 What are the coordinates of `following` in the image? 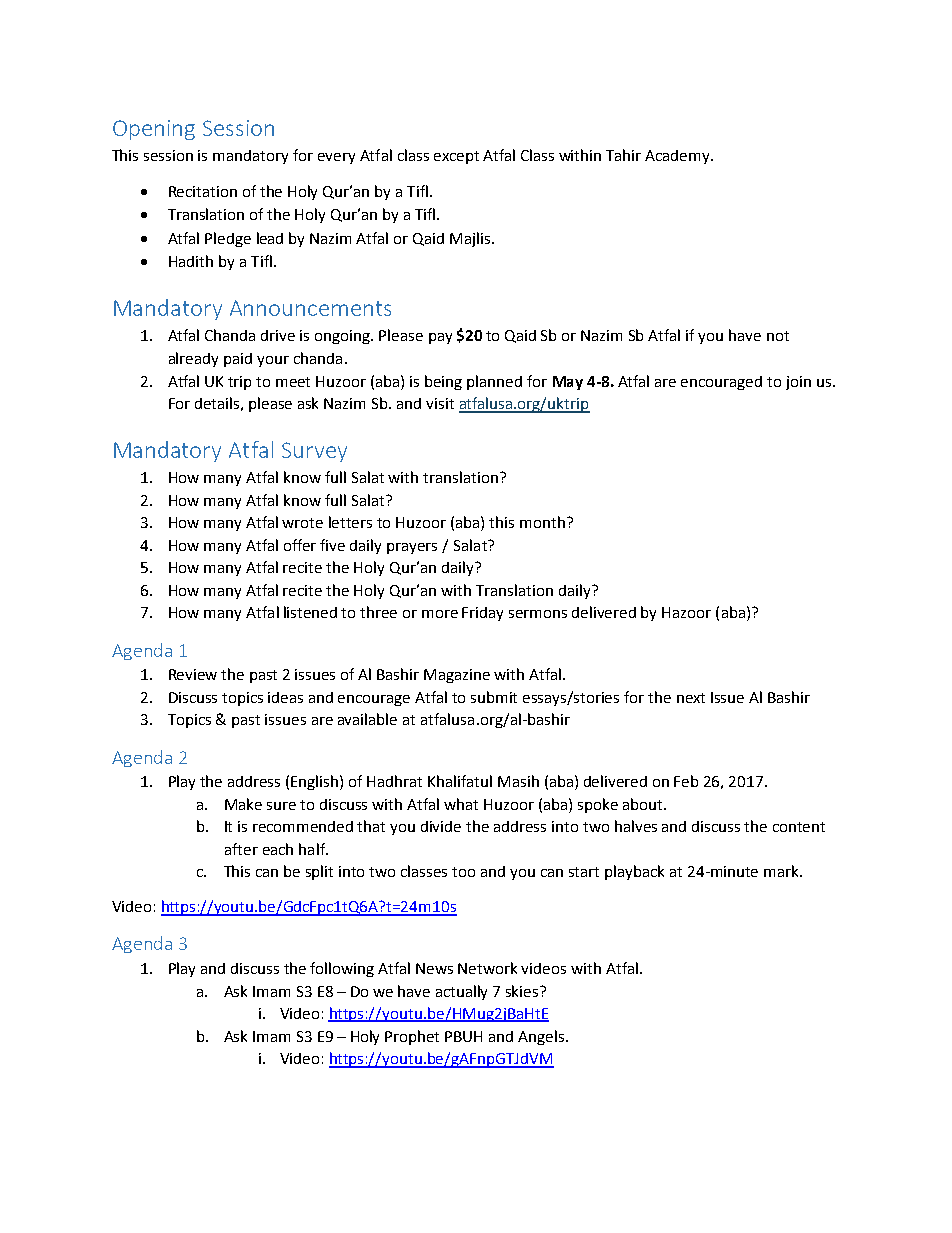 It's located at (342, 969).
